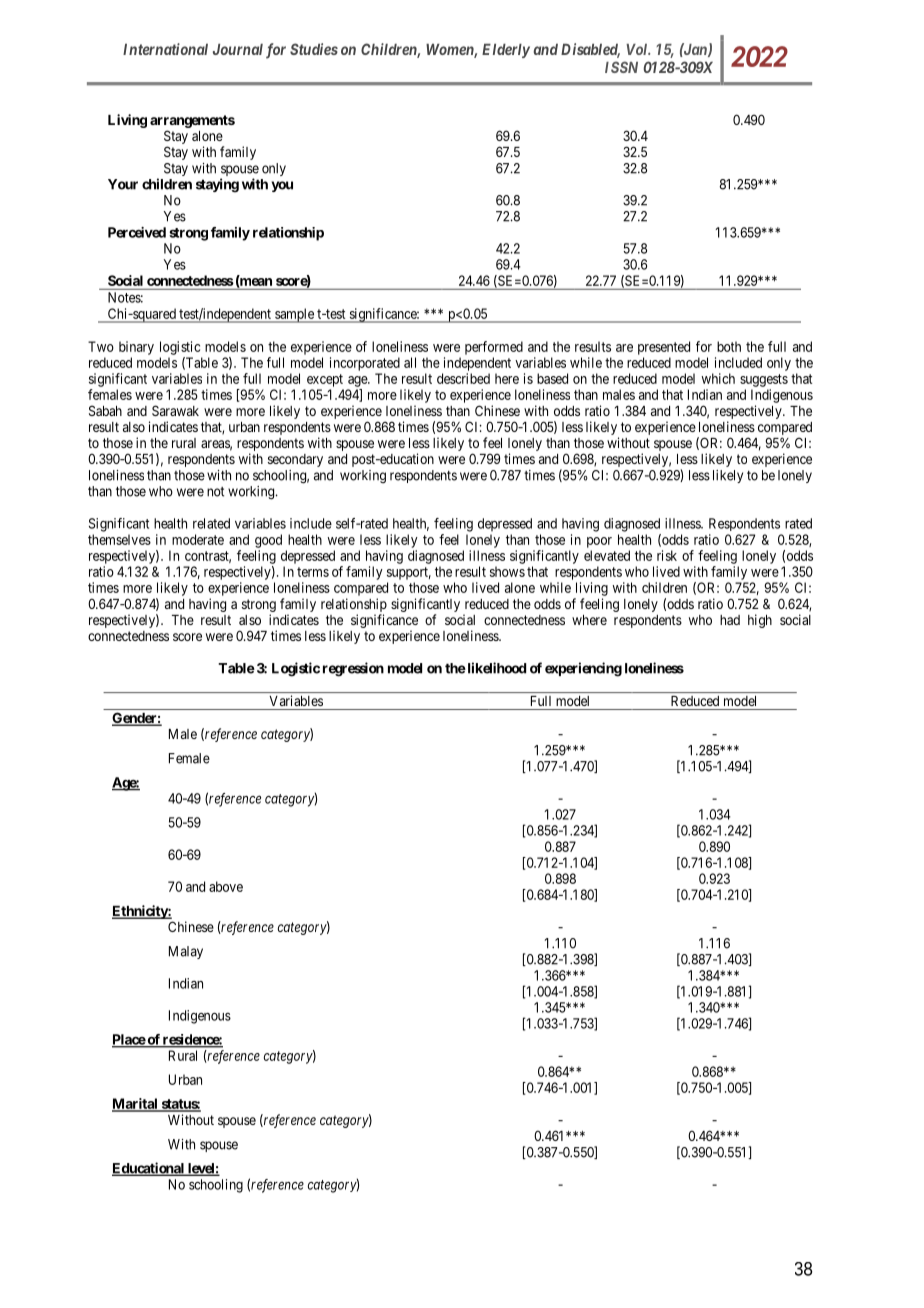  What do you see at coordinates (226, 886) in the page?
I see `above` at bounding box center [226, 886].
